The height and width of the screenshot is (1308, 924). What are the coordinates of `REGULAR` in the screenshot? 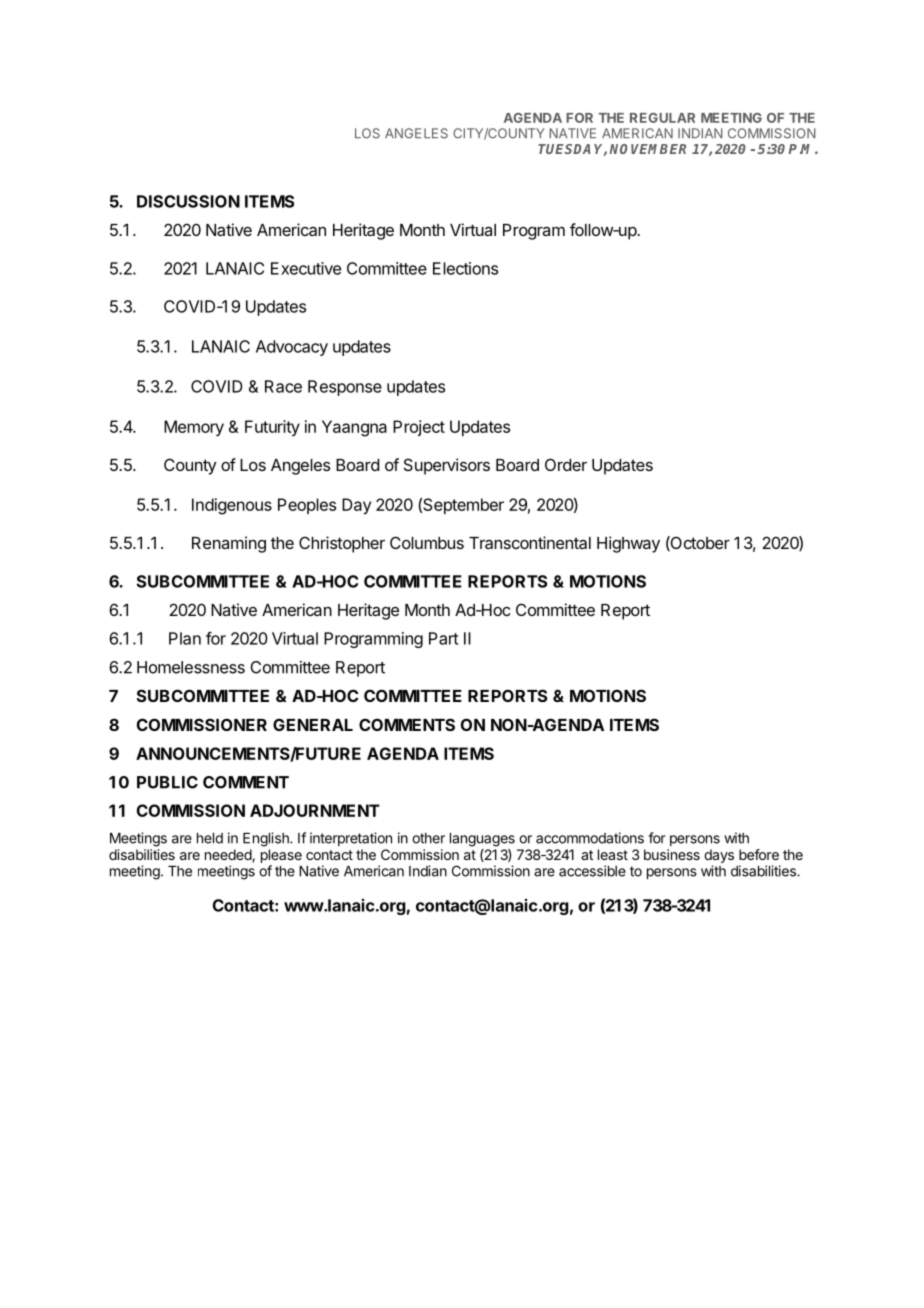 It's located at (662, 118).
